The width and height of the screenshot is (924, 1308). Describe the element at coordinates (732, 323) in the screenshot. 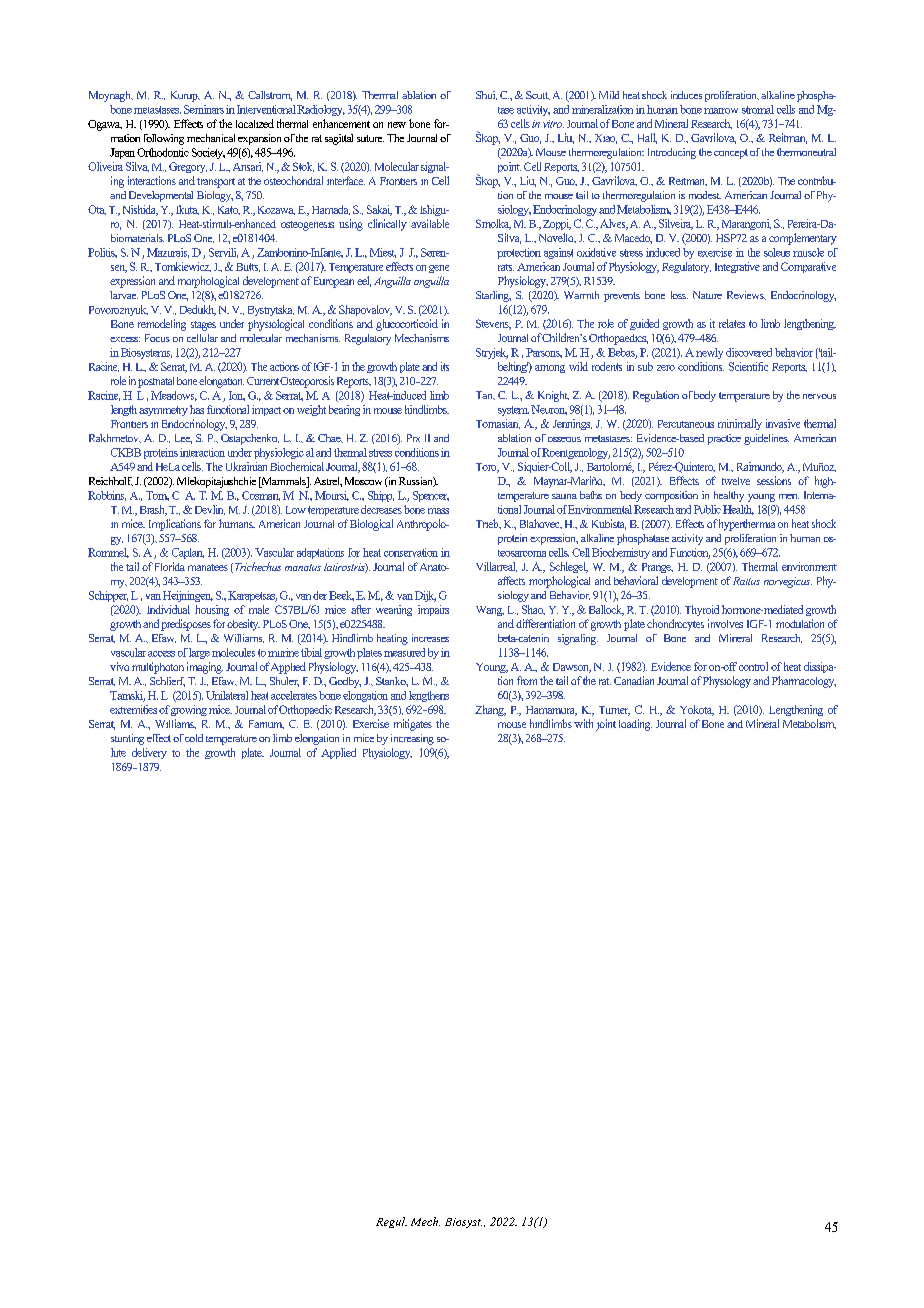

I see `relates` at that location.
